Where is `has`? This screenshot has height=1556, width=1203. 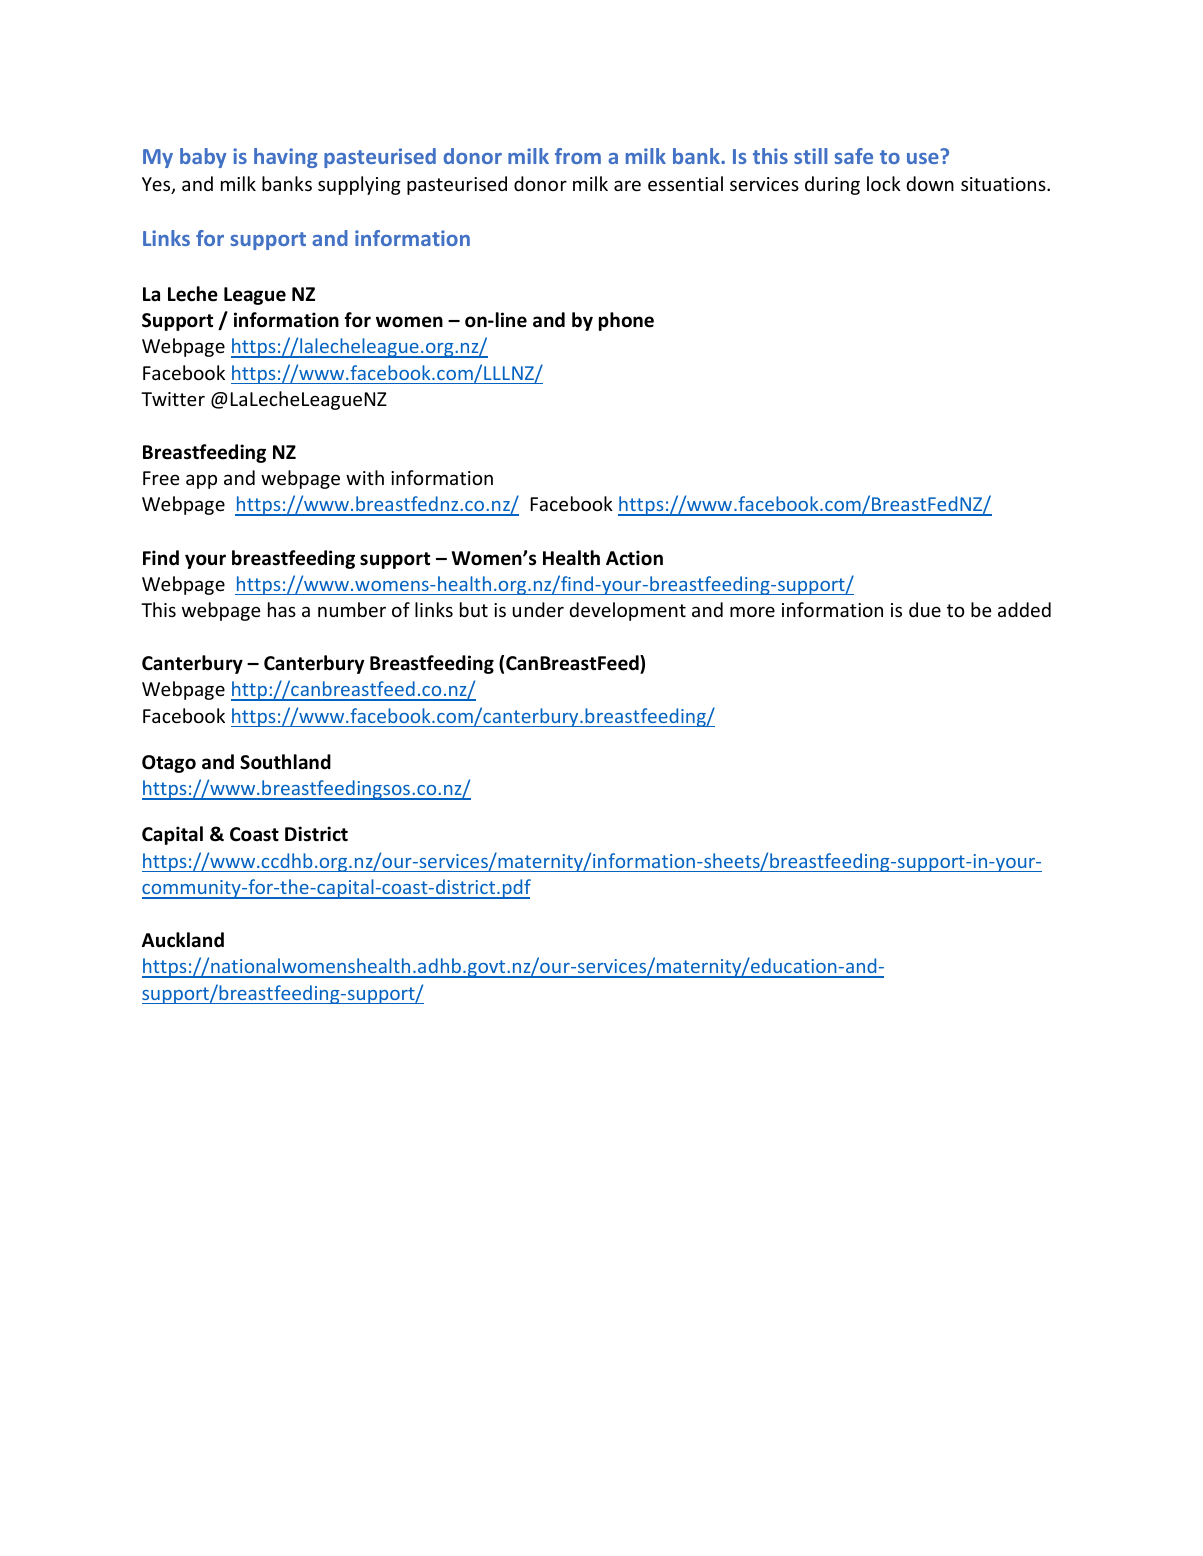 has is located at coordinates (282, 609).
